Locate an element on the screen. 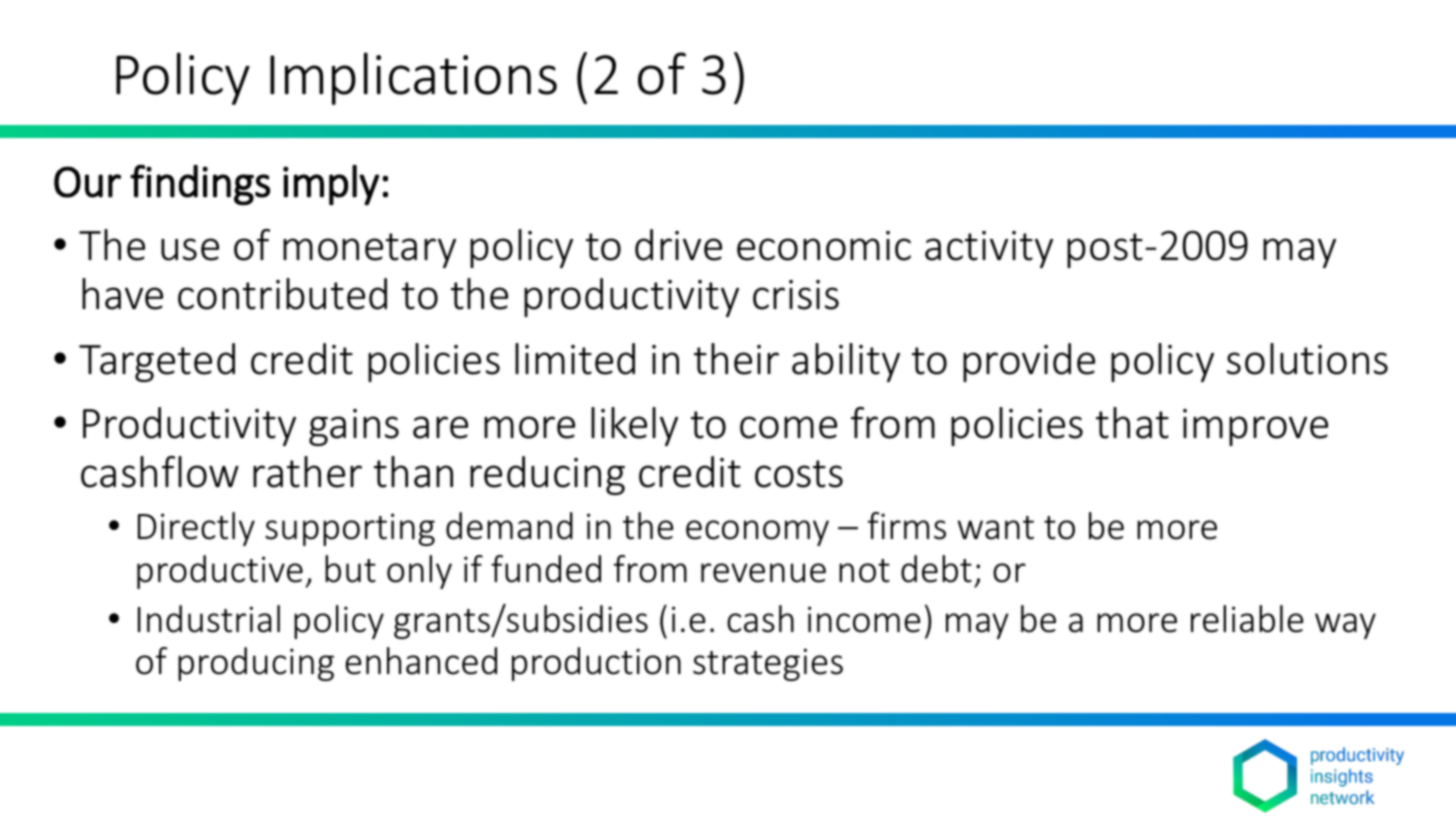 Image resolution: width=1456 pixels, height=819 pixels. solutions is located at coordinates (1307, 359).
